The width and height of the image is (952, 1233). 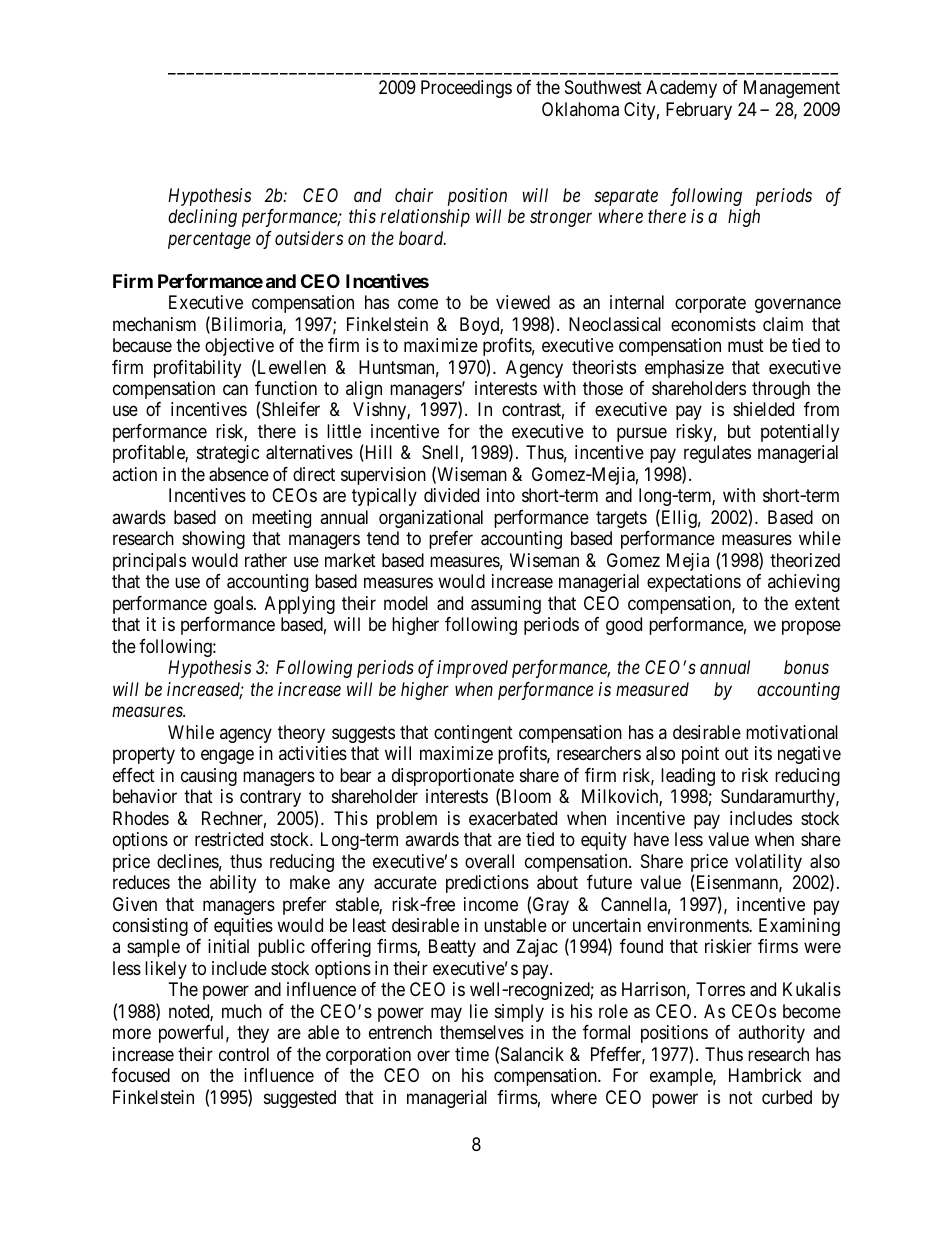 What do you see at coordinates (472, 1054) in the image?
I see `time` at bounding box center [472, 1054].
